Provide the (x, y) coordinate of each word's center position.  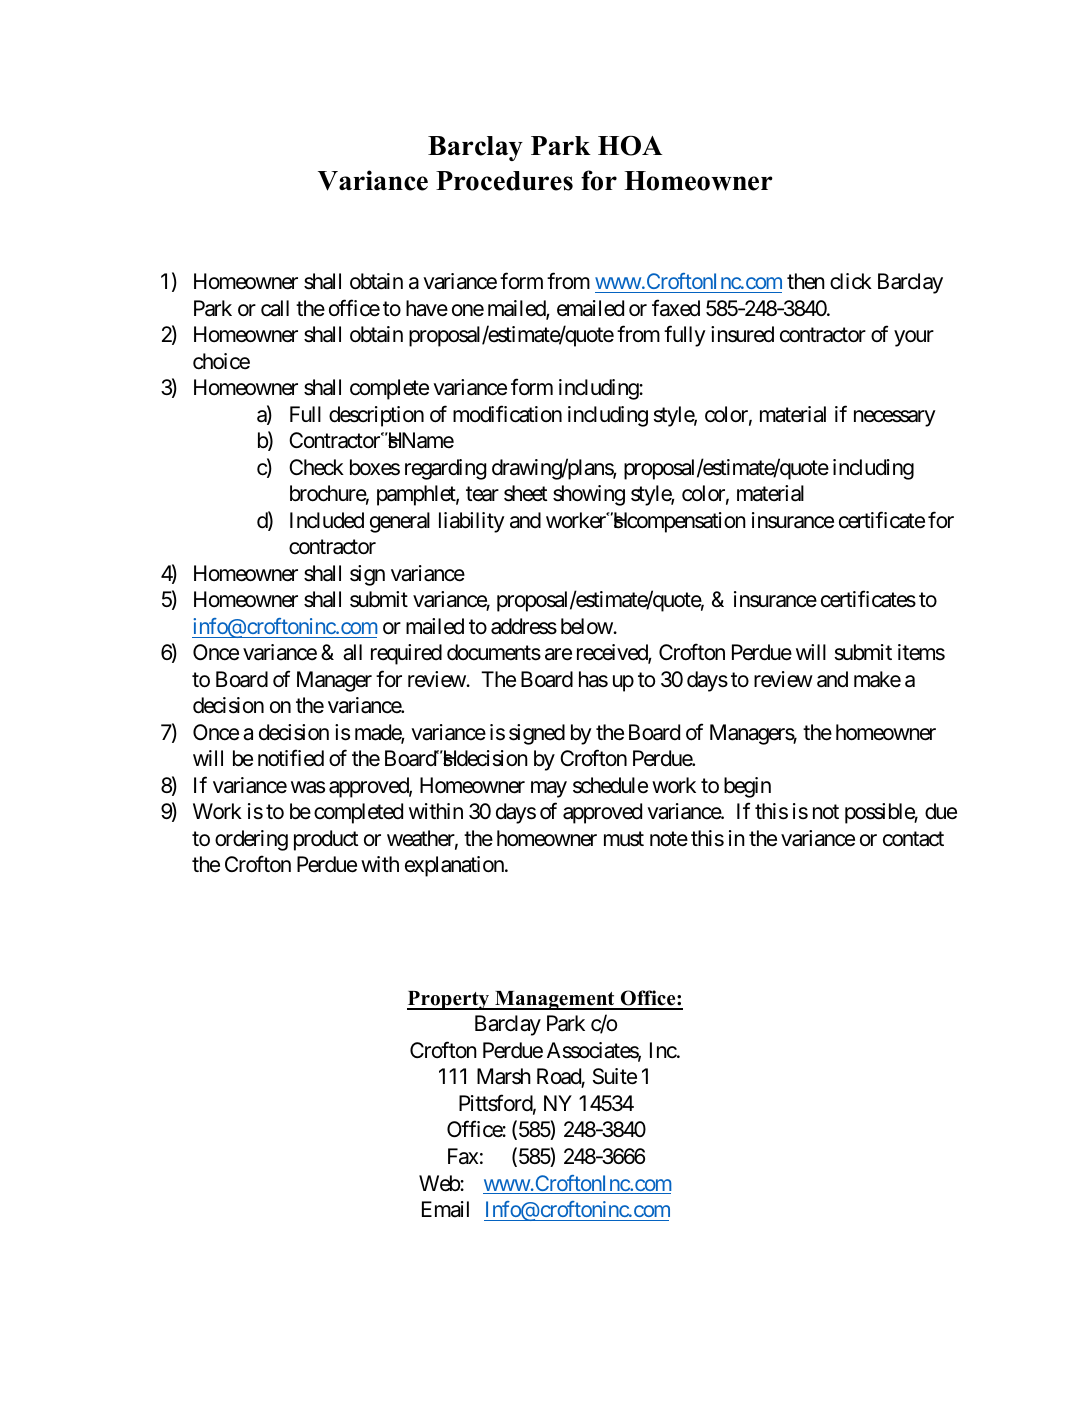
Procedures (504, 181)
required (406, 654)
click (851, 281)
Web (440, 1183)
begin (747, 787)
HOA (630, 145)
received (613, 654)
